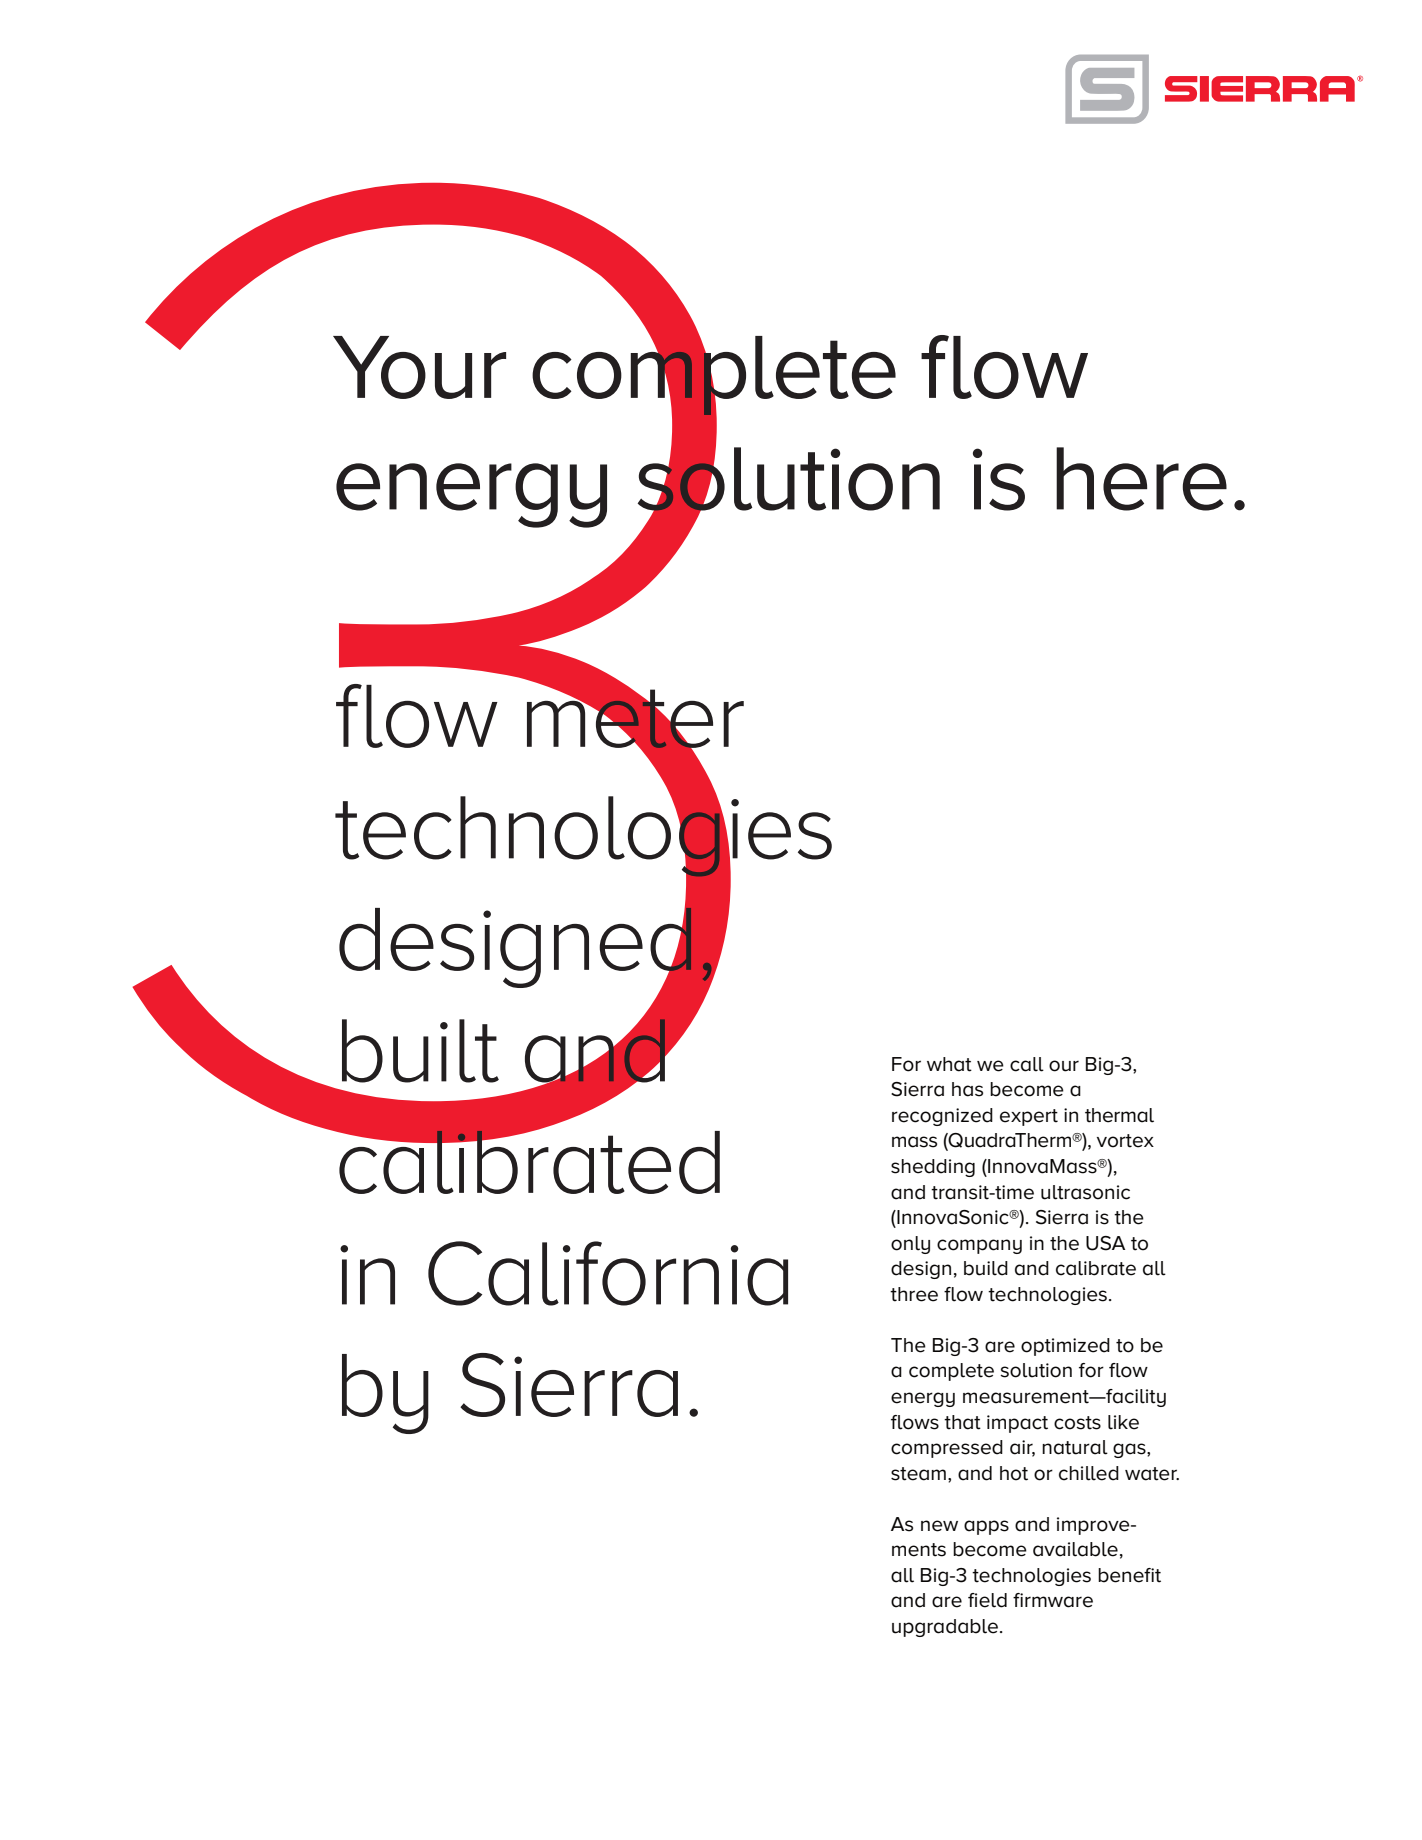 The width and height of the screenshot is (1422, 1840). I want to click on optimized, so click(1065, 1347).
